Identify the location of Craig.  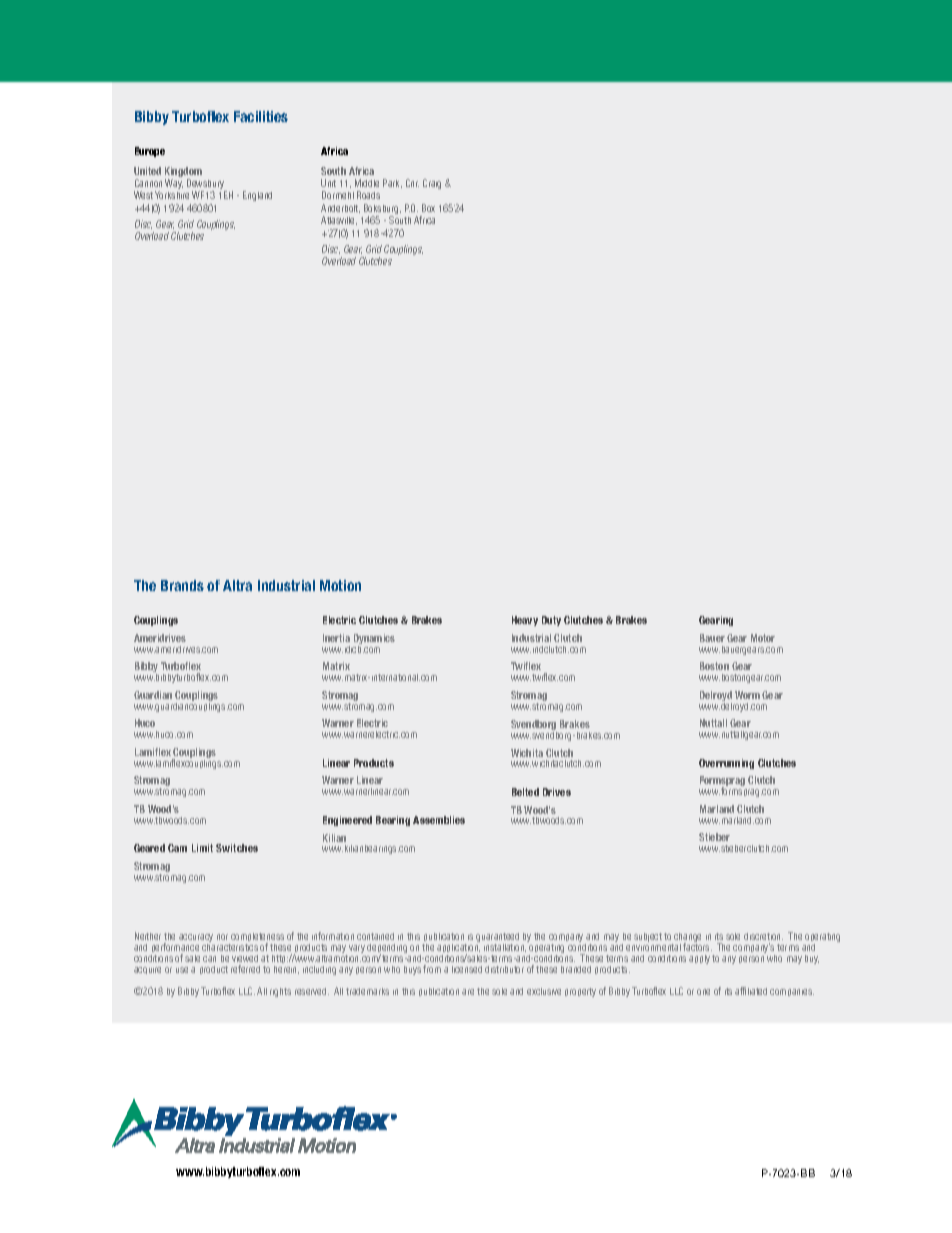
(432, 184).
